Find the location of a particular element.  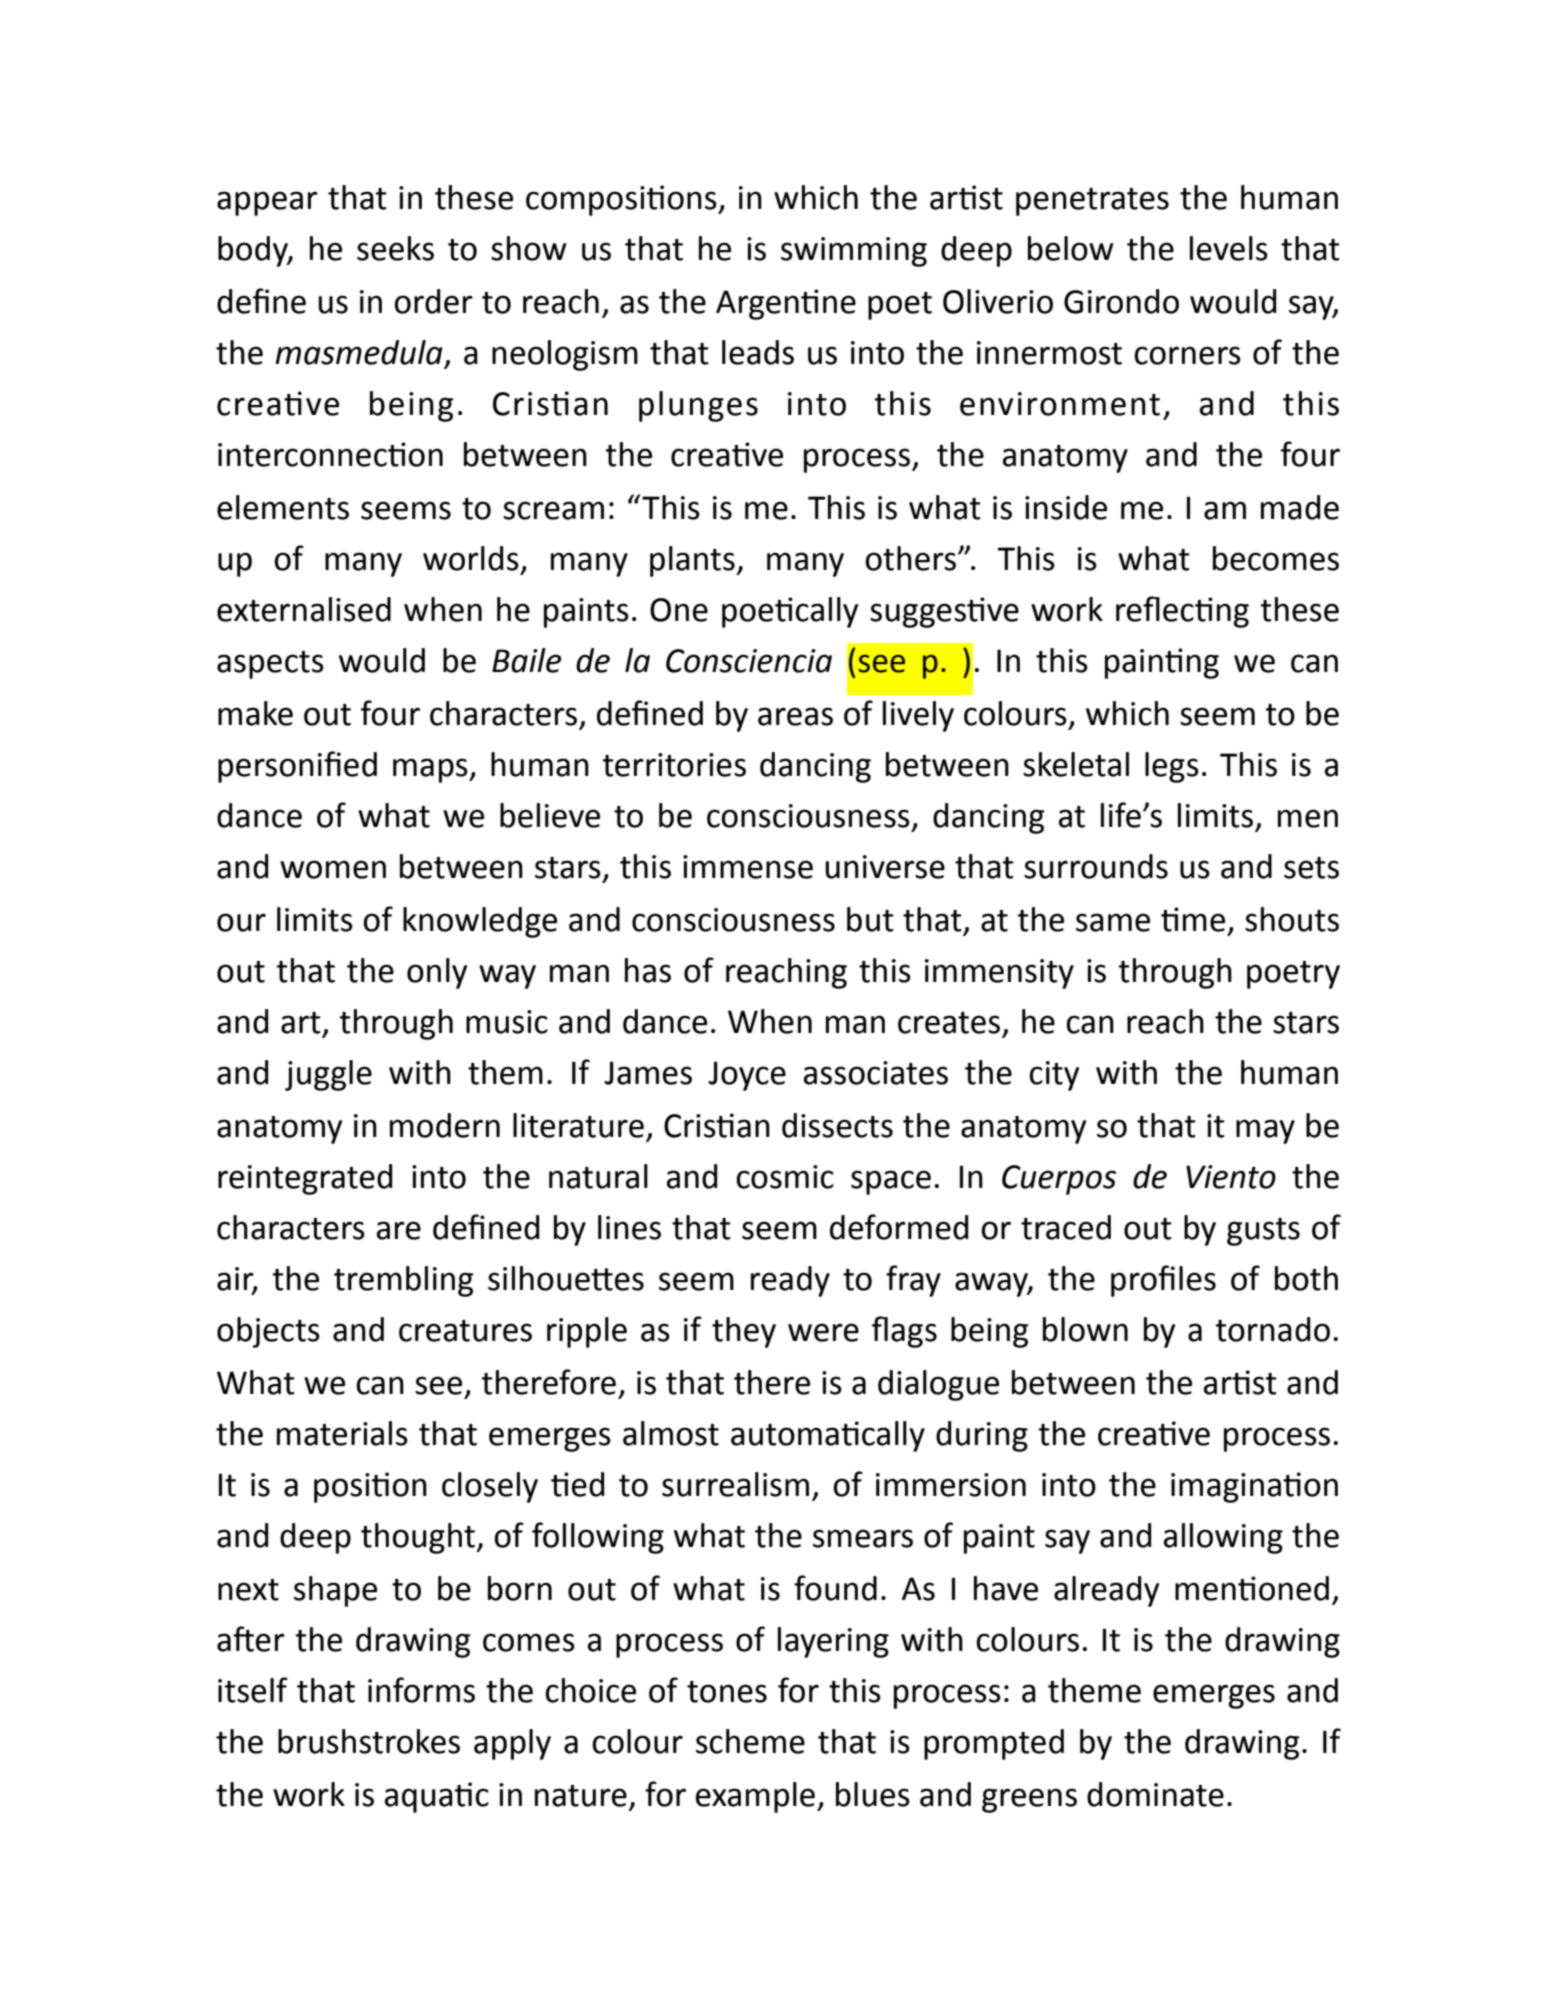

swimming is located at coordinates (854, 252).
